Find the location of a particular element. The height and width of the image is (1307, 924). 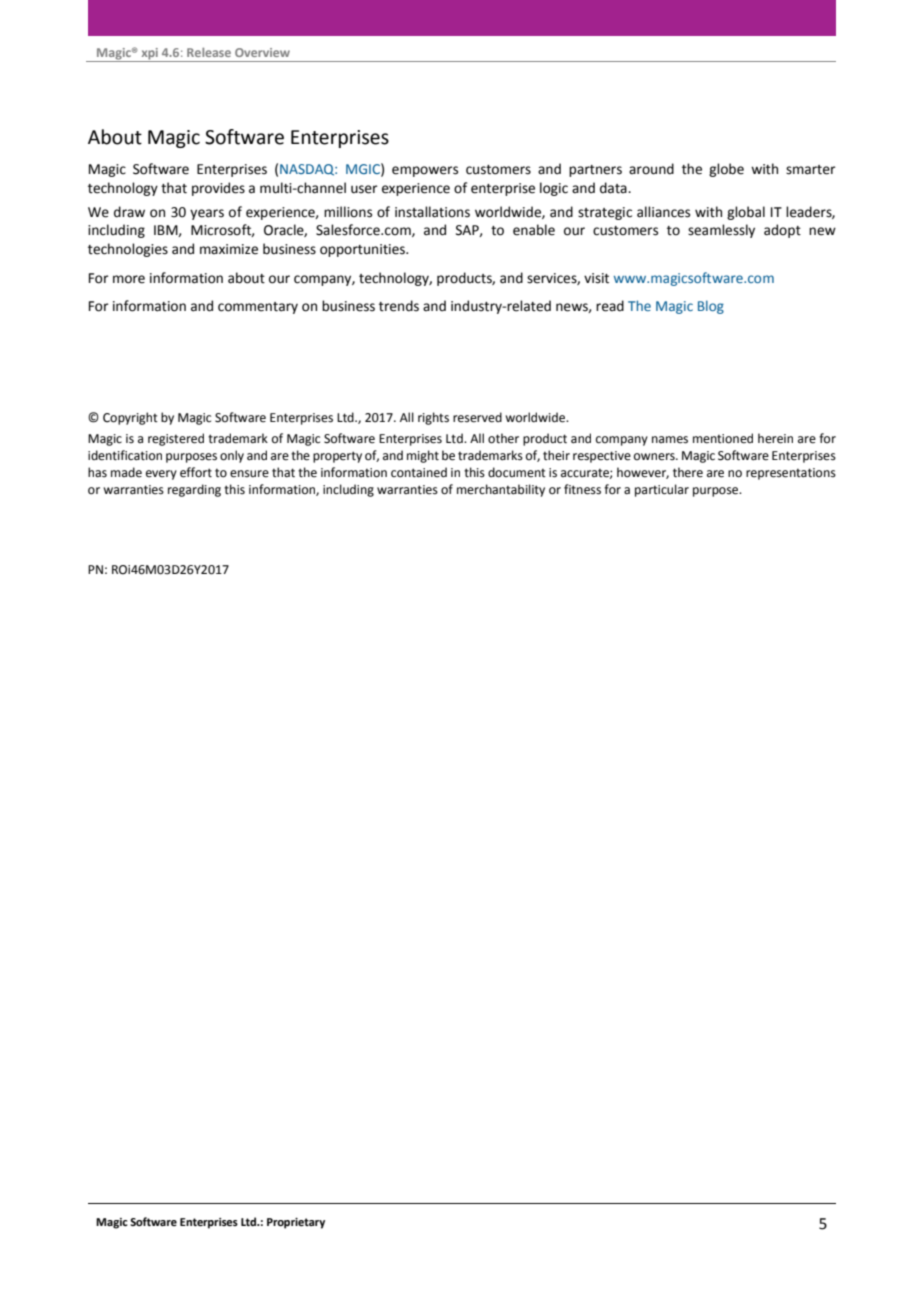

Proprietary is located at coordinates (296, 1223).
